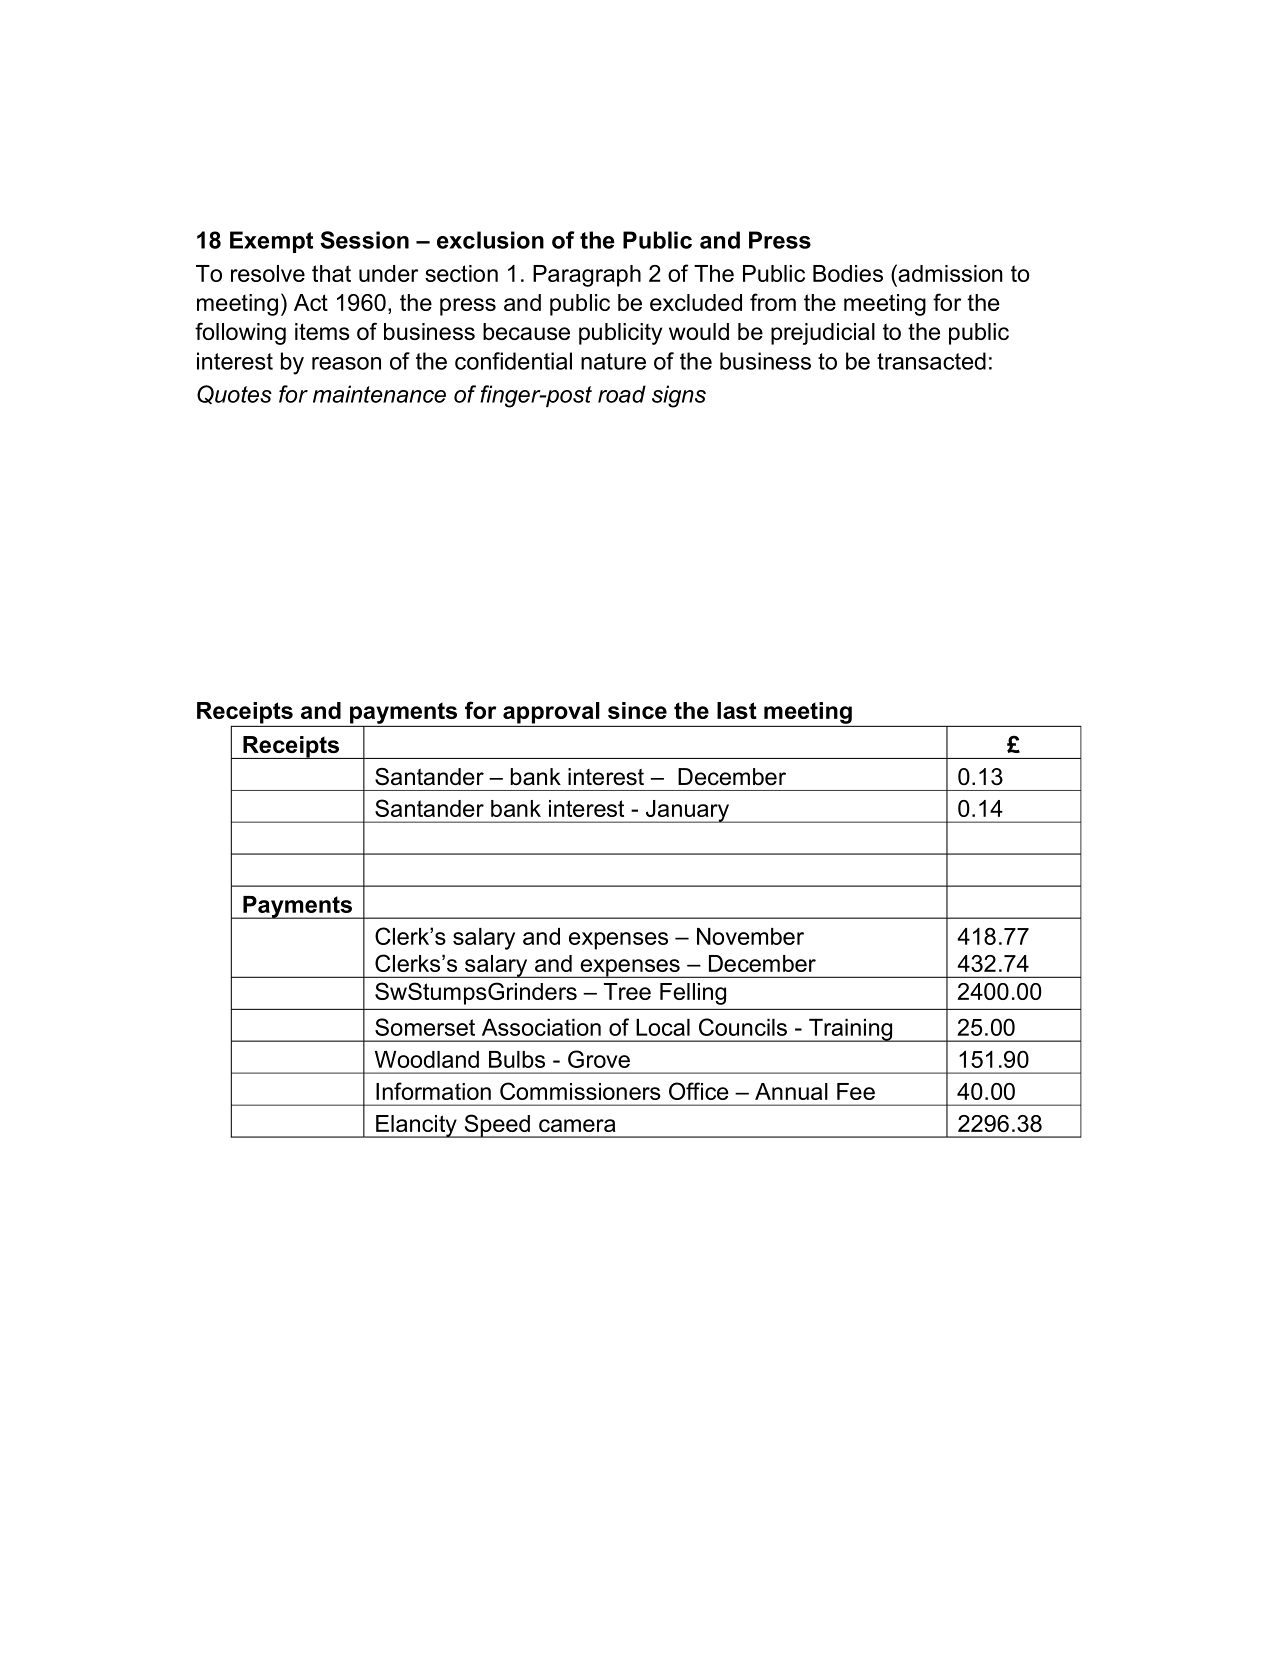  I want to click on Paragraph, so click(587, 276).
